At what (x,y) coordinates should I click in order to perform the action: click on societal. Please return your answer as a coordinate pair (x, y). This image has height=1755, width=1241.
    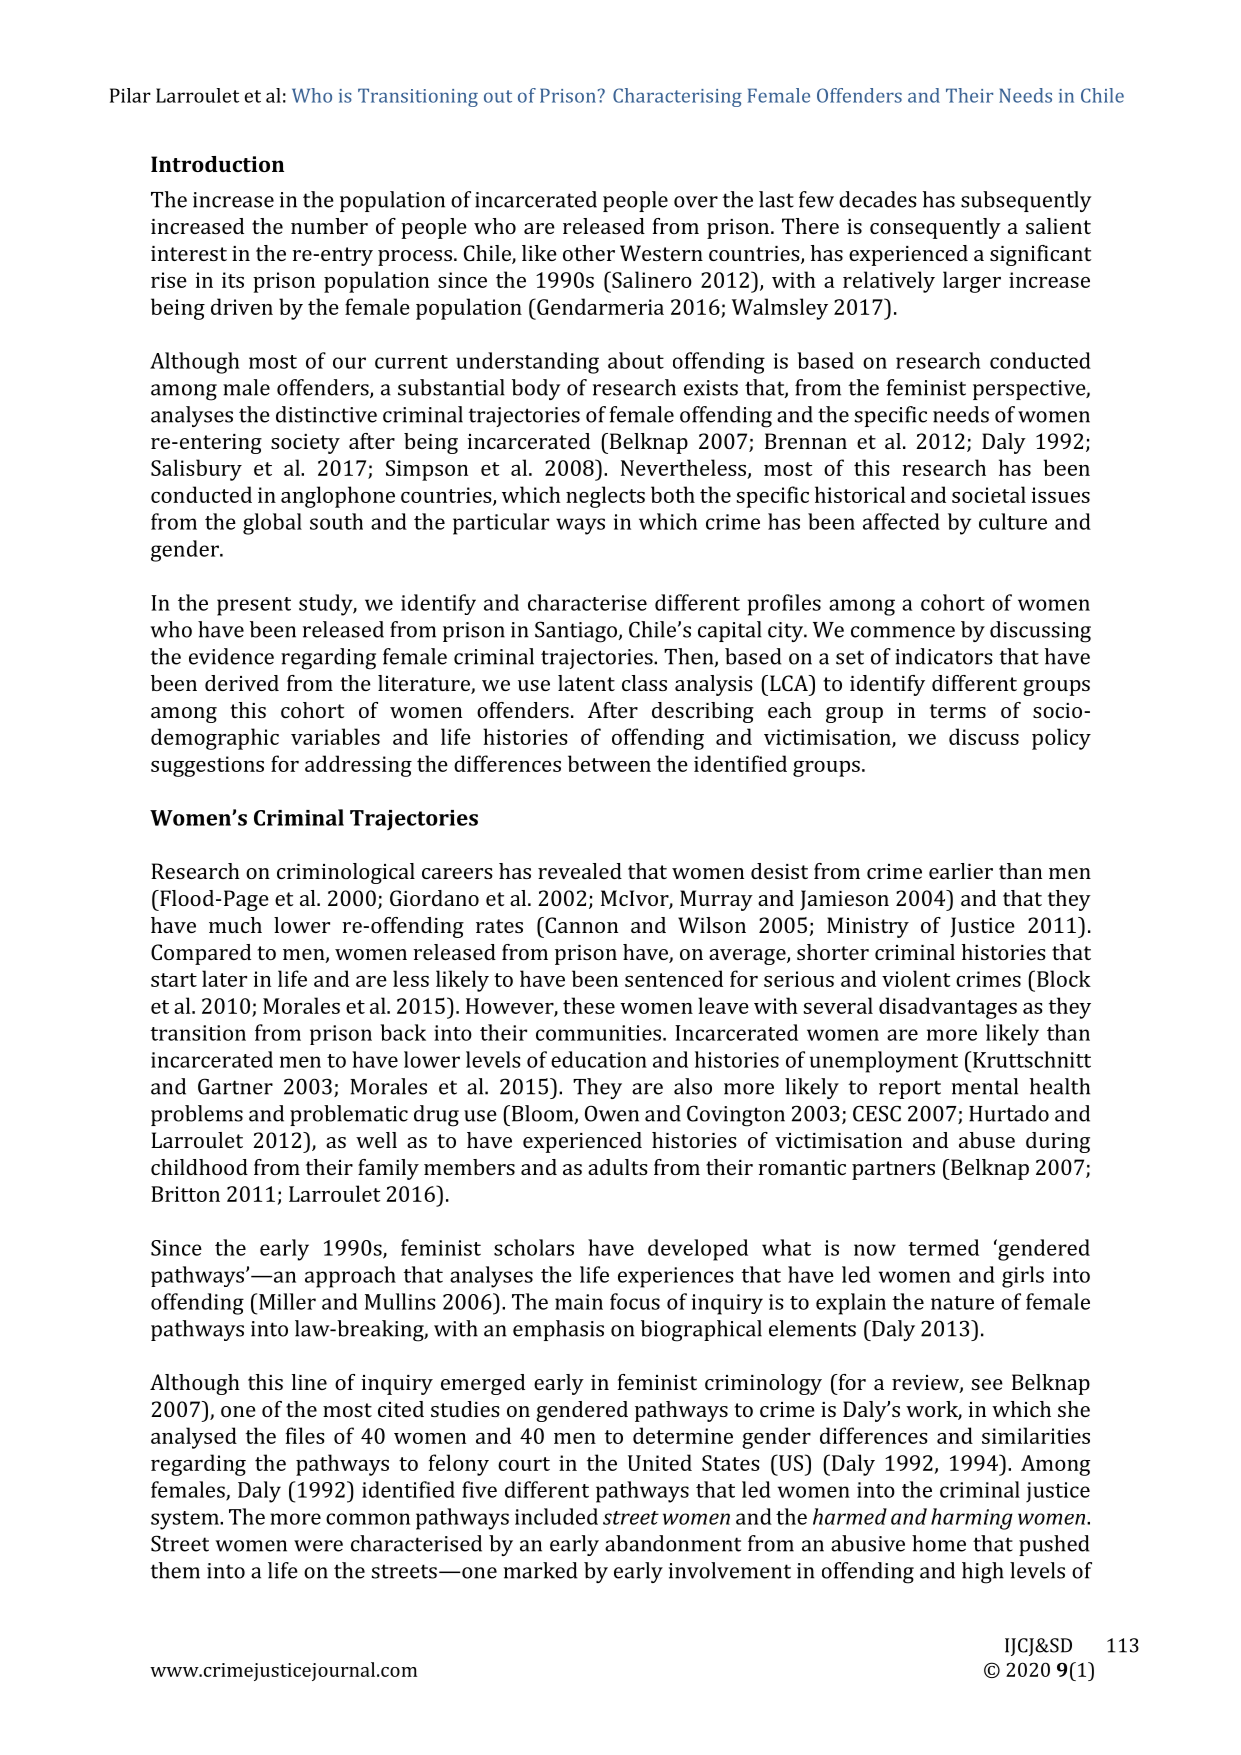
    Looking at the image, I should click on (989, 494).
